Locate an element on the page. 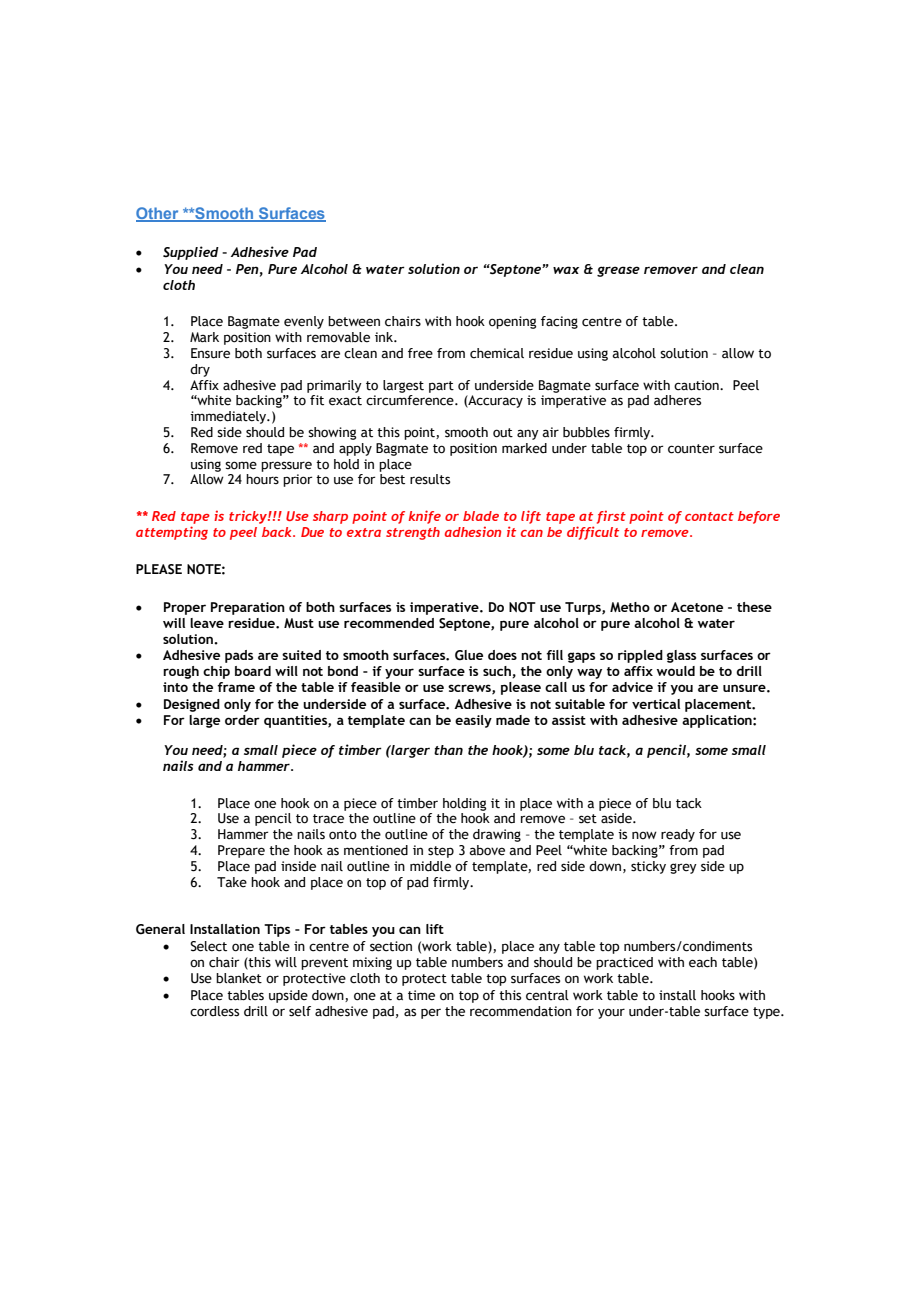 Image resolution: width=924 pixels, height=1308 pixels. results is located at coordinates (430, 479).
